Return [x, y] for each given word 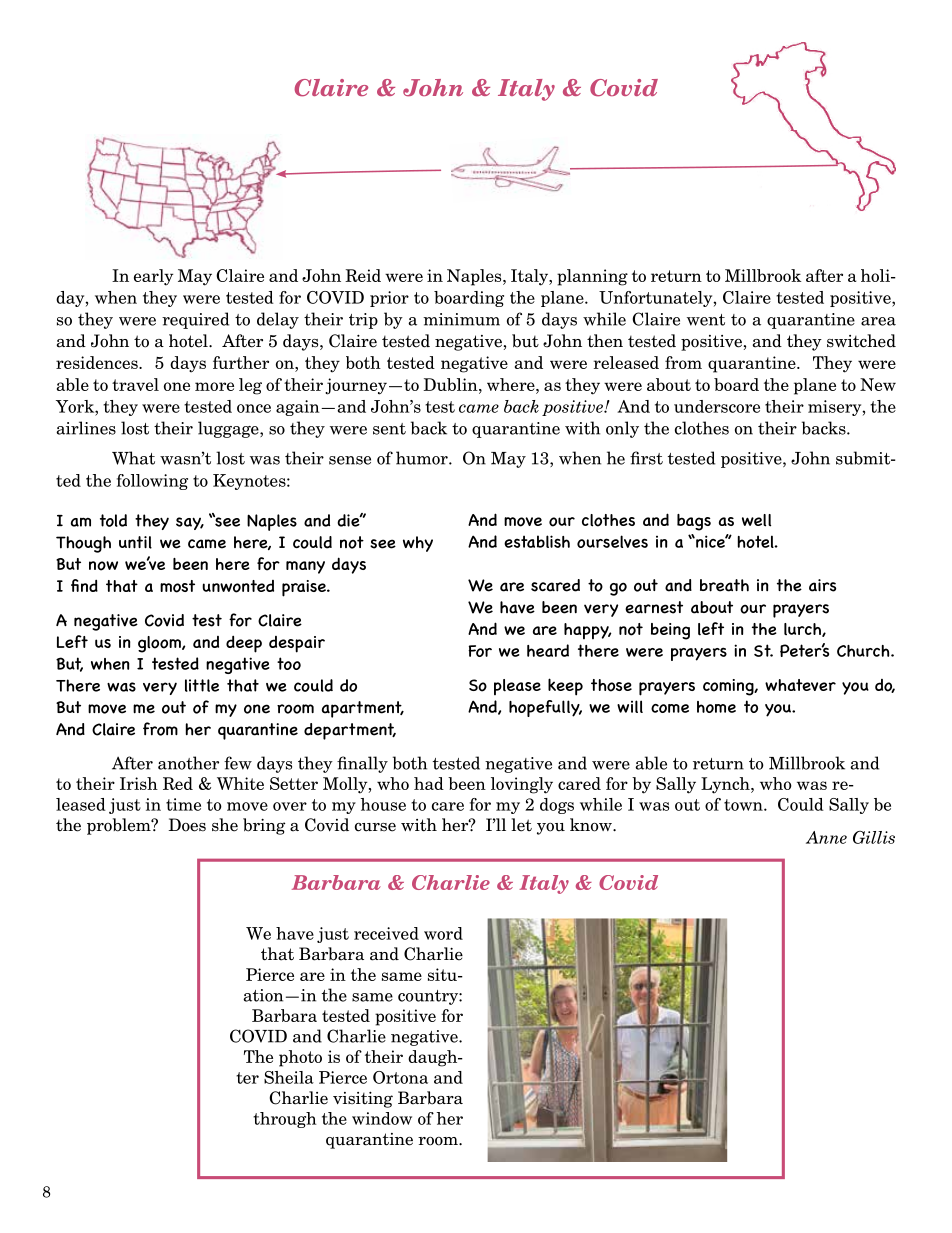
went [706, 320]
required [195, 320]
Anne [826, 837]
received [386, 933]
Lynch [726, 785]
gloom [160, 644]
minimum [461, 319]
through [285, 1120]
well [756, 520]
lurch [803, 630]
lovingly [522, 785]
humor [423, 458]
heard [548, 650]
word [443, 933]
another [188, 763]
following [152, 482]
